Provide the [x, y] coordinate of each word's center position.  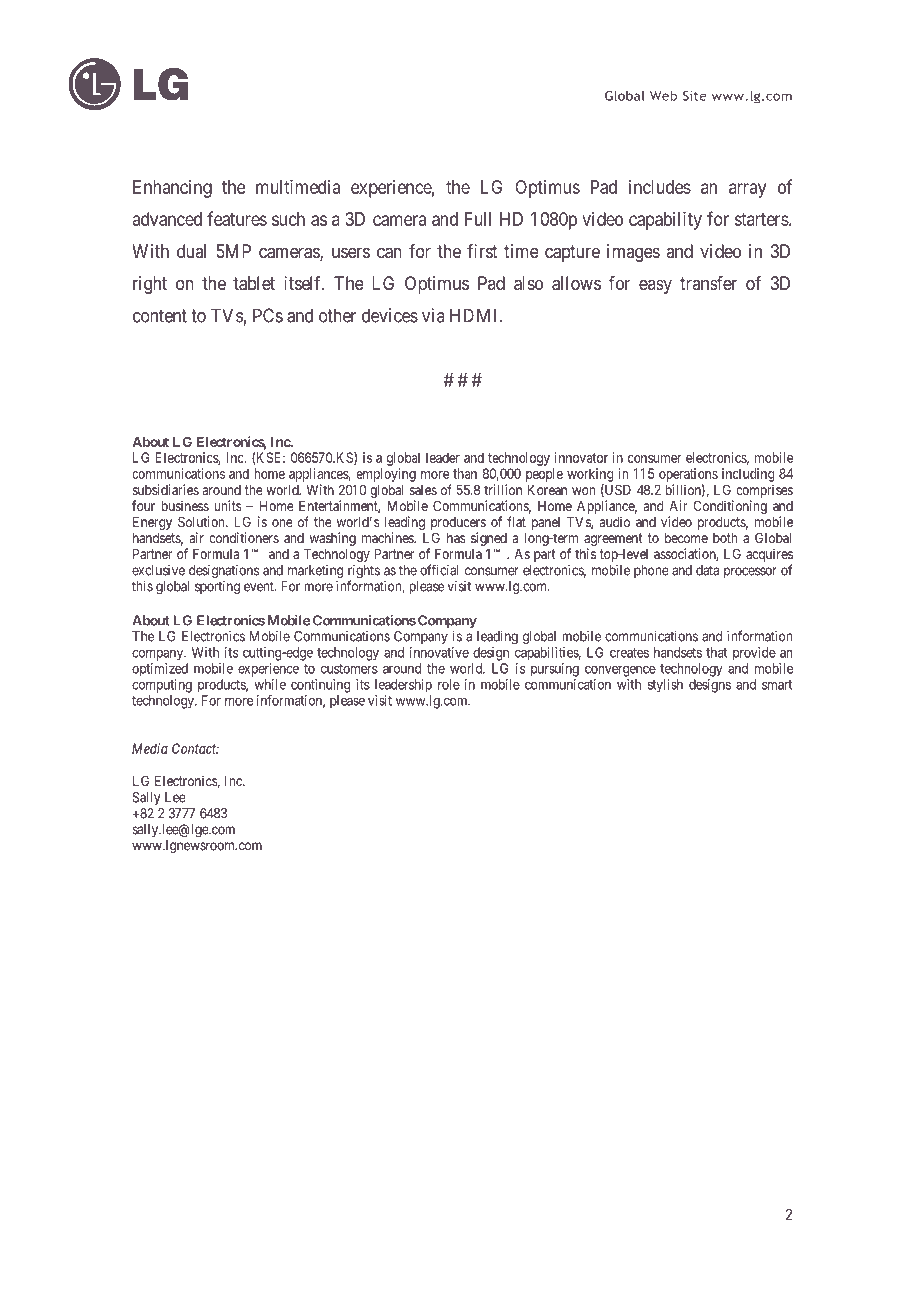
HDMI [475, 315]
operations [688, 475]
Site [695, 96]
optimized [160, 670]
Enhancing [172, 189]
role [449, 684]
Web [663, 95]
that [716, 652]
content [160, 316]
